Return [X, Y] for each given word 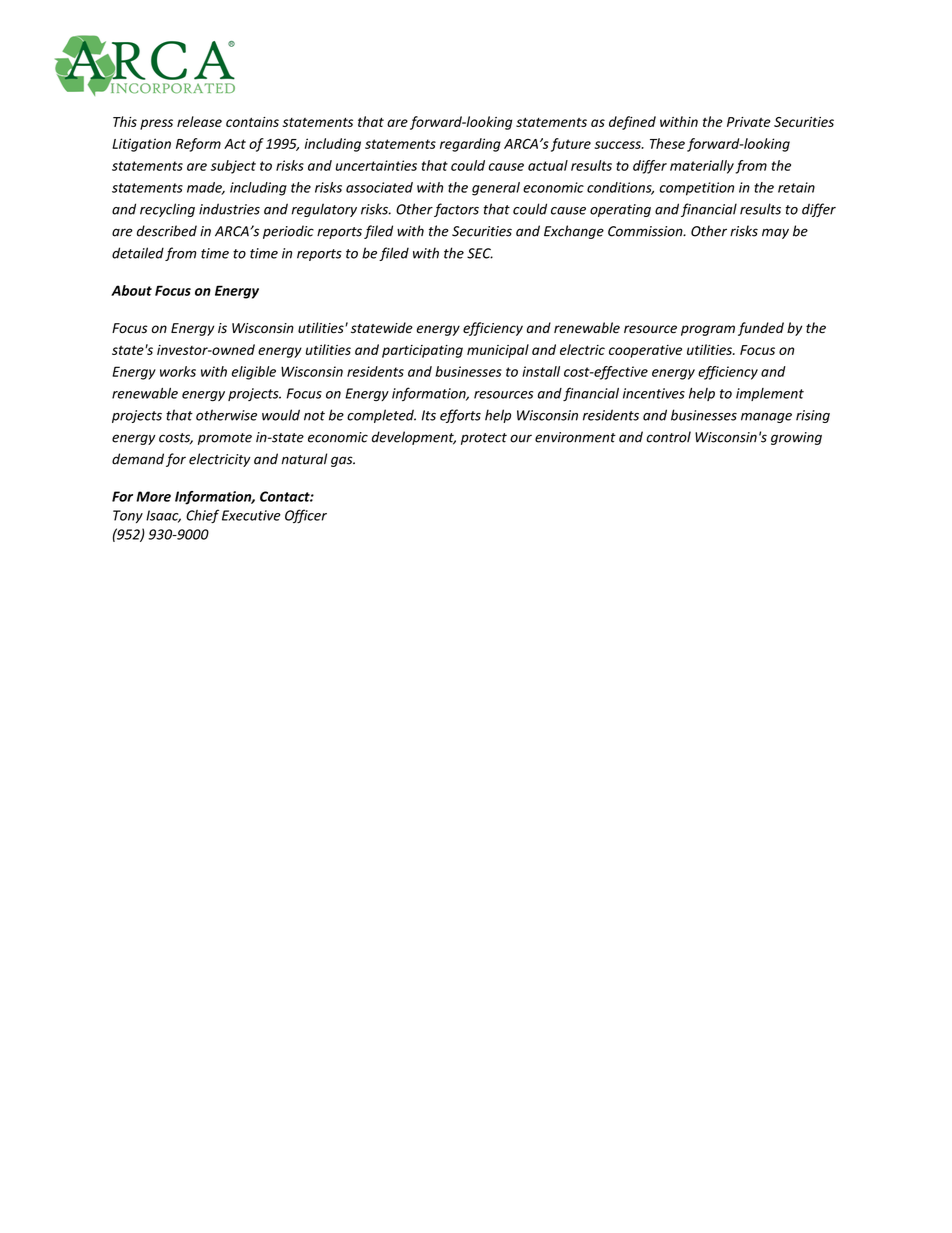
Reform [198, 145]
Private [749, 122]
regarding [470, 145]
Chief [202, 516]
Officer [306, 516]
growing [796, 438]
